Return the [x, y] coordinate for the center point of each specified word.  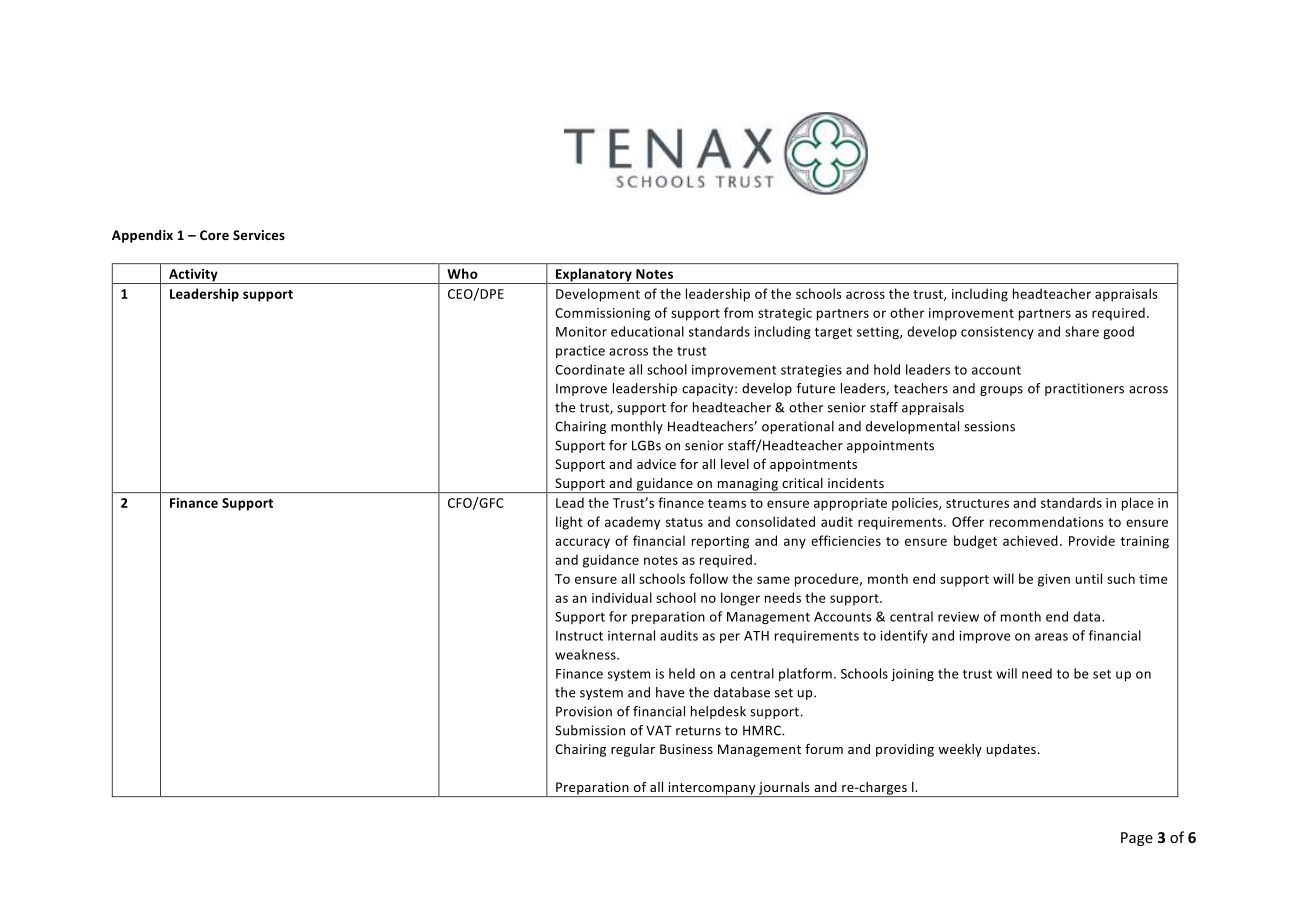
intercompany [712, 789]
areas [1051, 637]
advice [656, 464]
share [1082, 331]
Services [259, 235]
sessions [989, 426]
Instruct [579, 636]
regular [633, 750]
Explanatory [594, 276]
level [735, 464]
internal [631, 635]
